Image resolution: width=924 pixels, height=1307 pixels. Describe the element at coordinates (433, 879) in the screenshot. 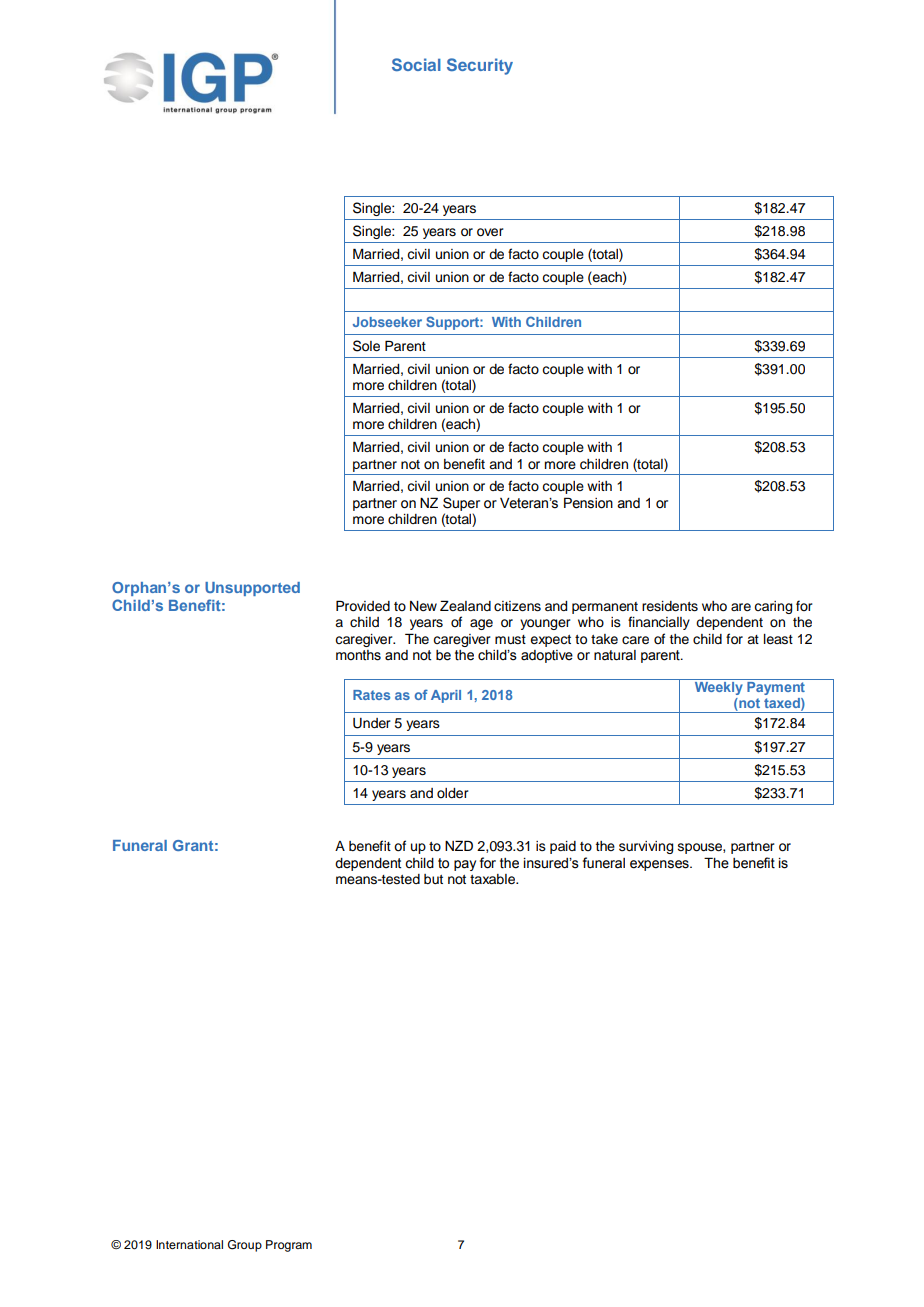

I see `but` at that location.
